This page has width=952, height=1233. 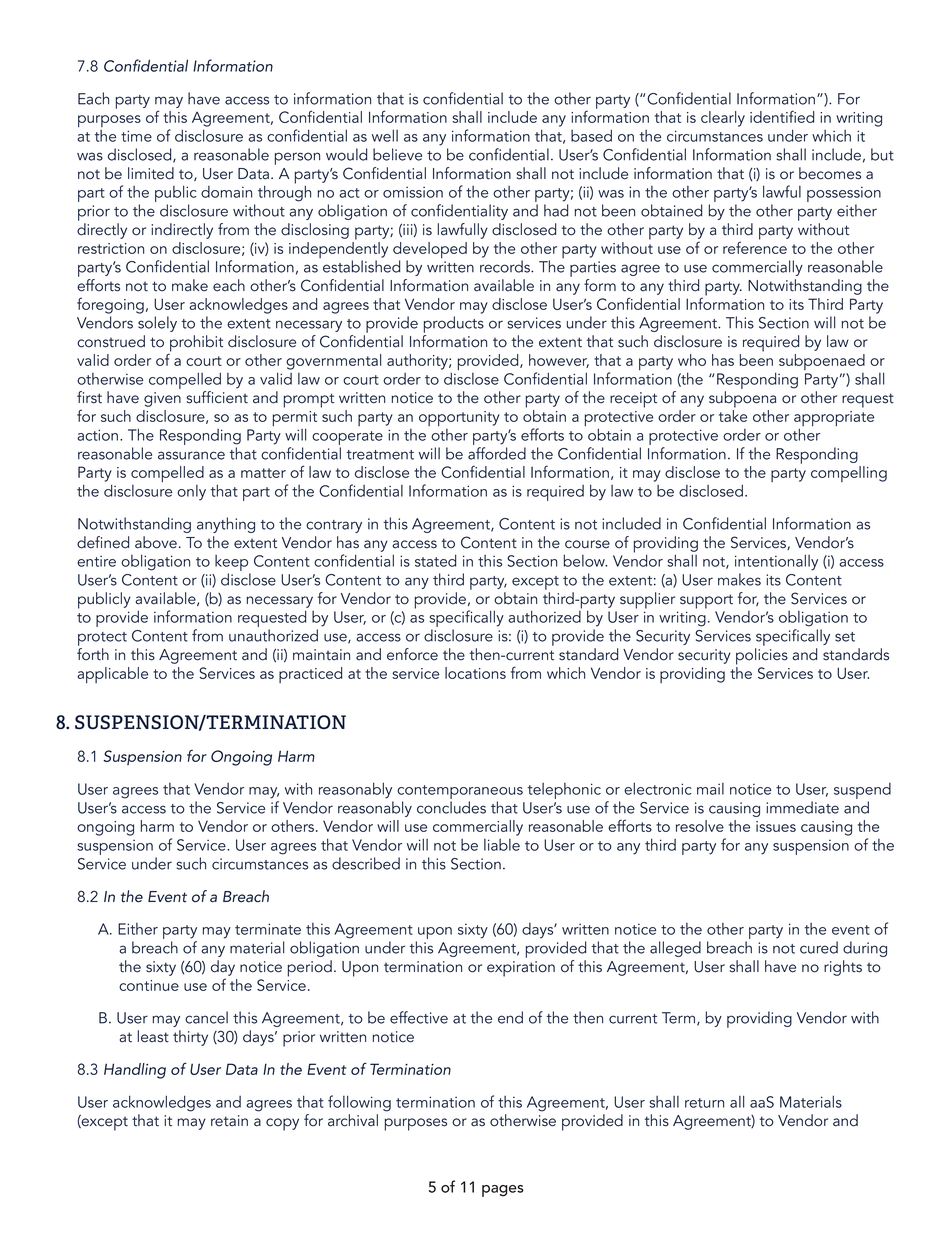 I want to click on retain, so click(x=229, y=1121).
